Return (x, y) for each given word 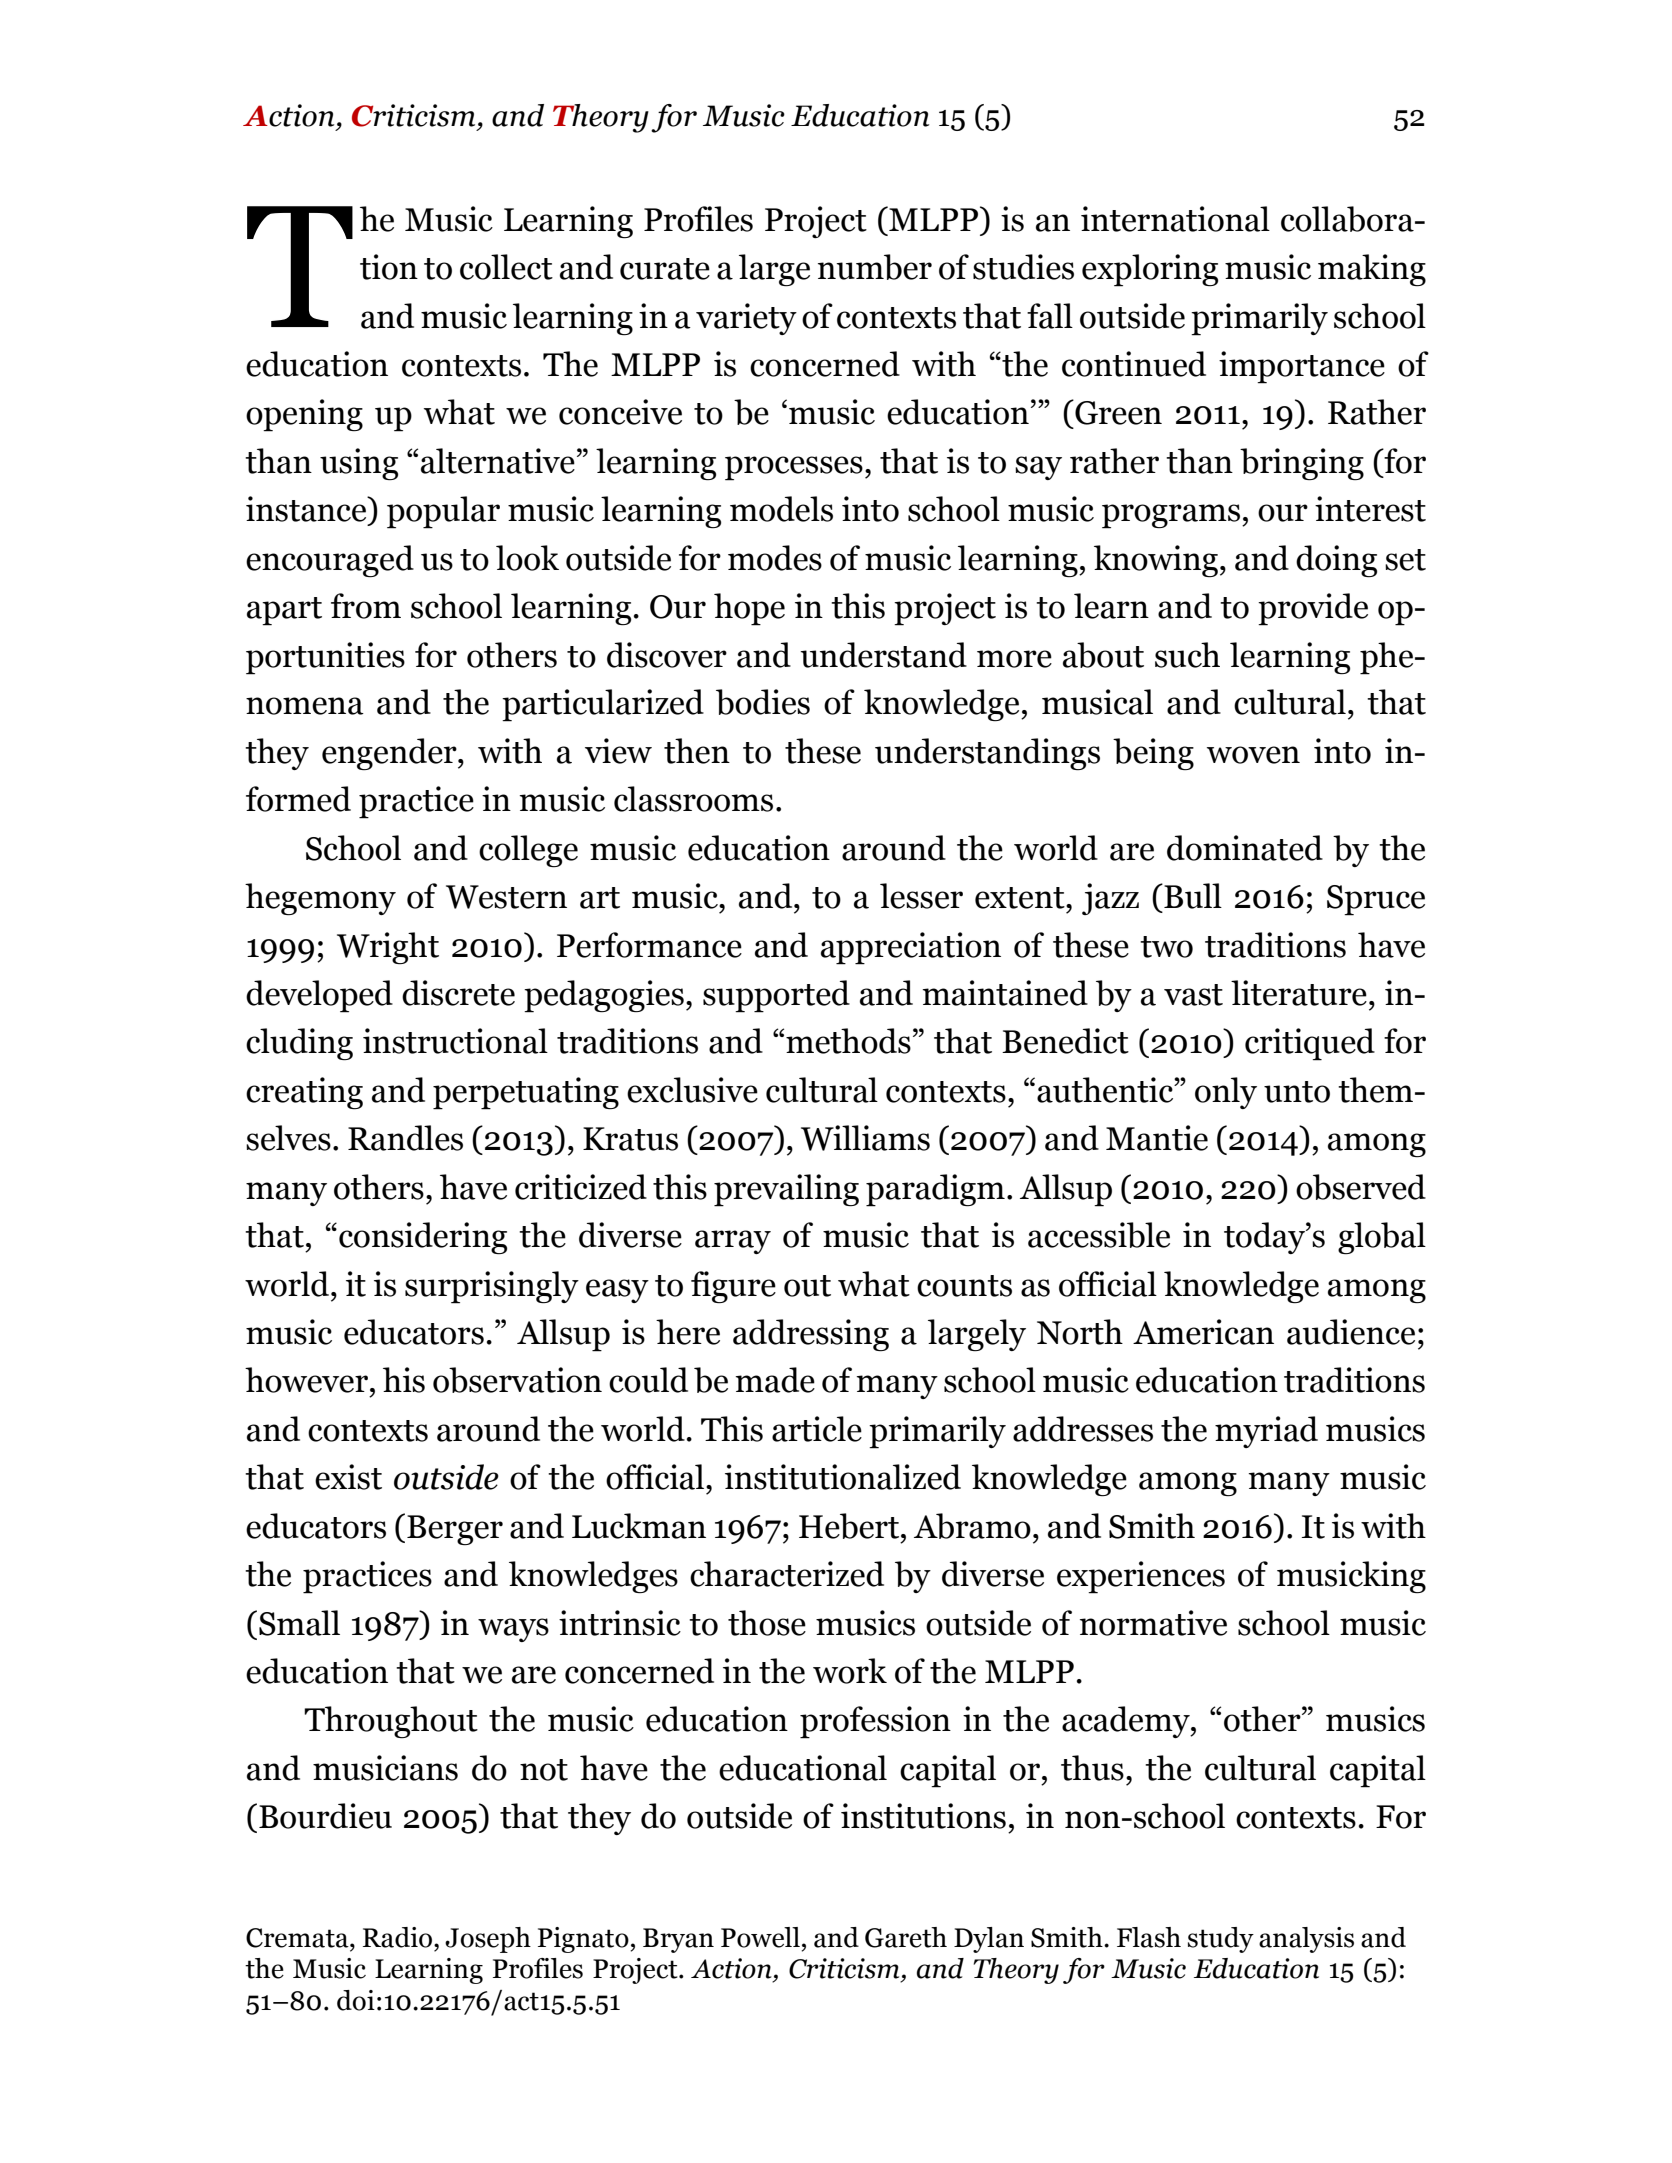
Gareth (906, 1937)
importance (1302, 367)
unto (1297, 1092)
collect (506, 267)
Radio (397, 1937)
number (875, 267)
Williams (865, 1138)
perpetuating (526, 1093)
